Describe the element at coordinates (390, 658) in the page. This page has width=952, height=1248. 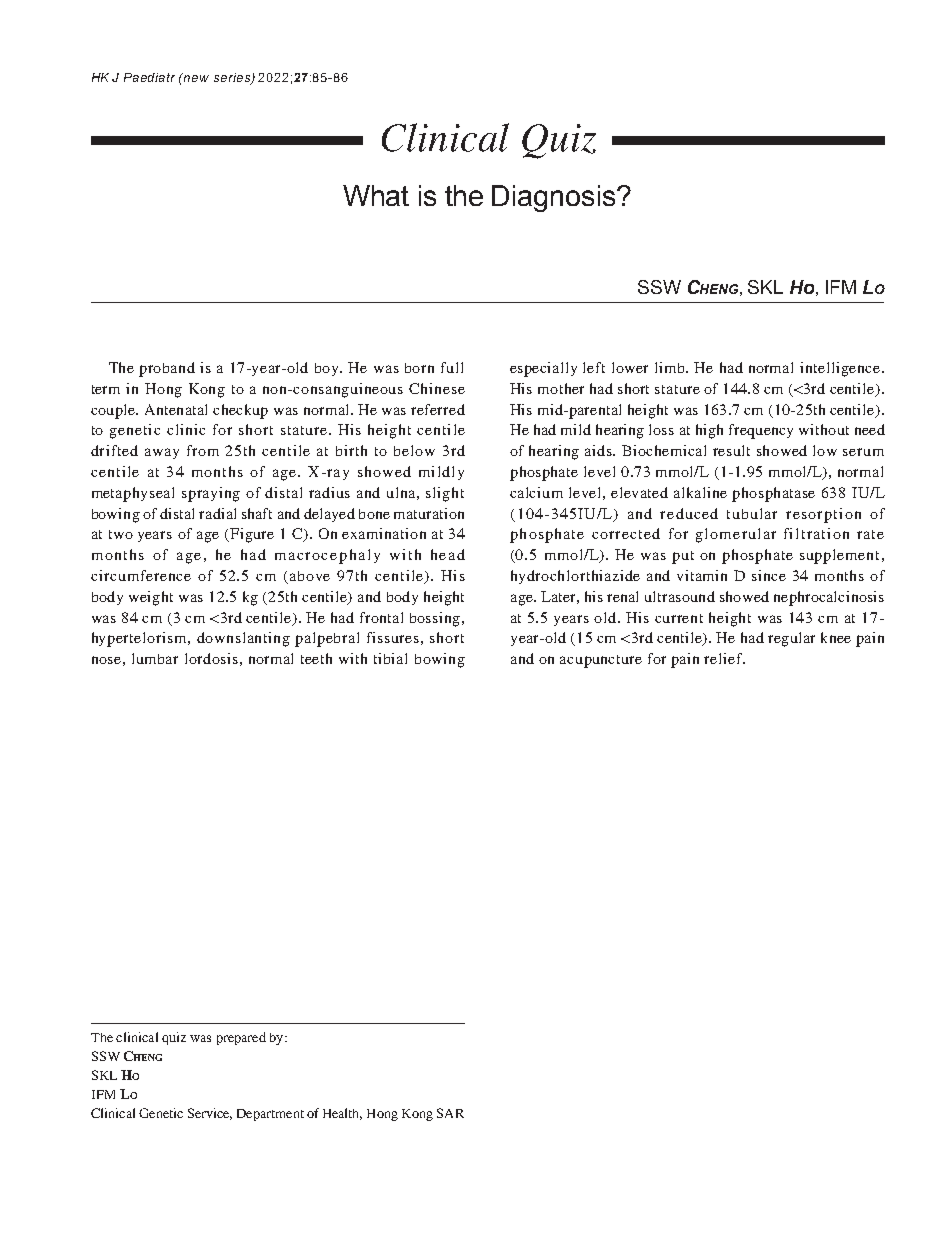
I see `tibial` at that location.
